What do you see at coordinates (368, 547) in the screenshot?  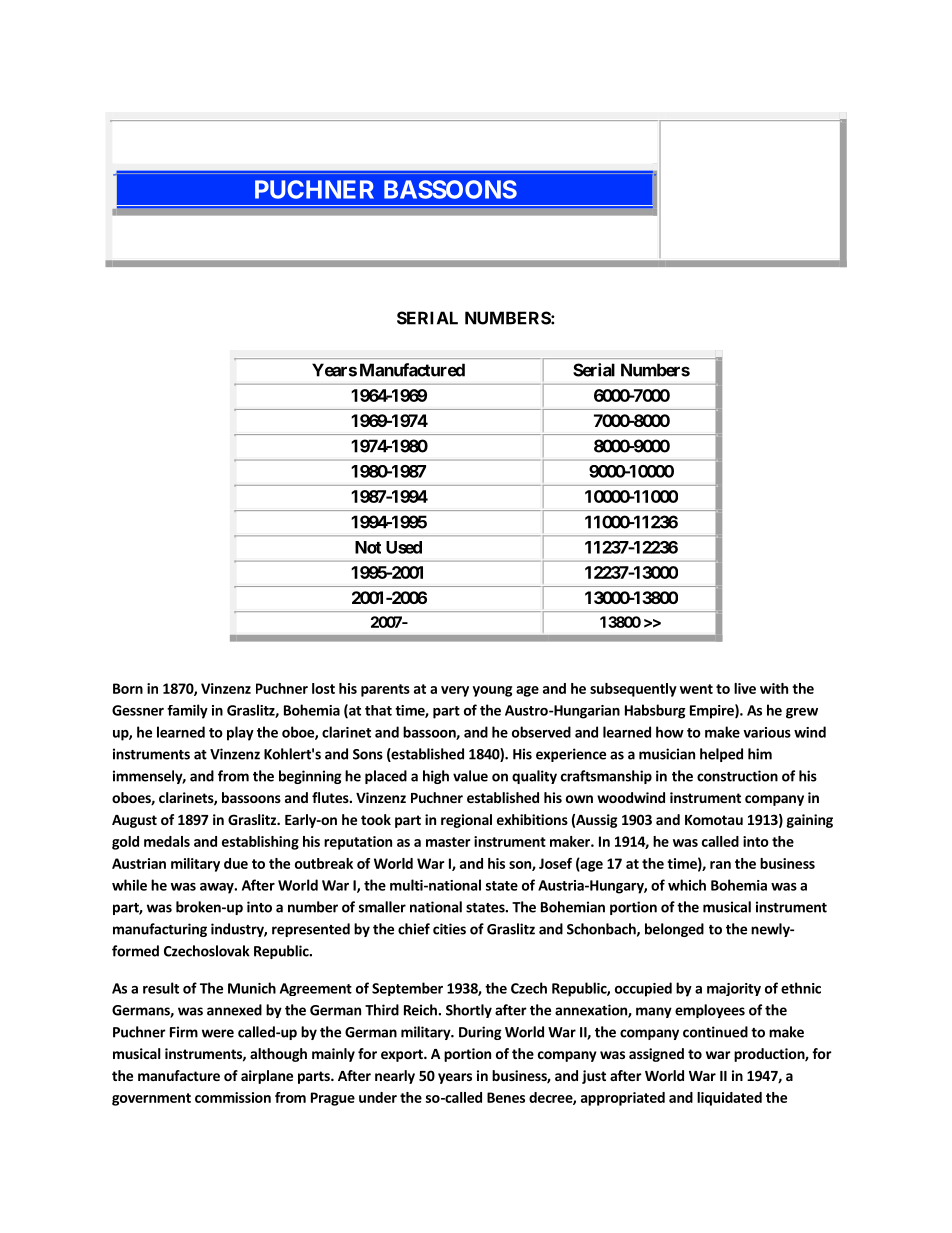 I see `Not` at bounding box center [368, 547].
